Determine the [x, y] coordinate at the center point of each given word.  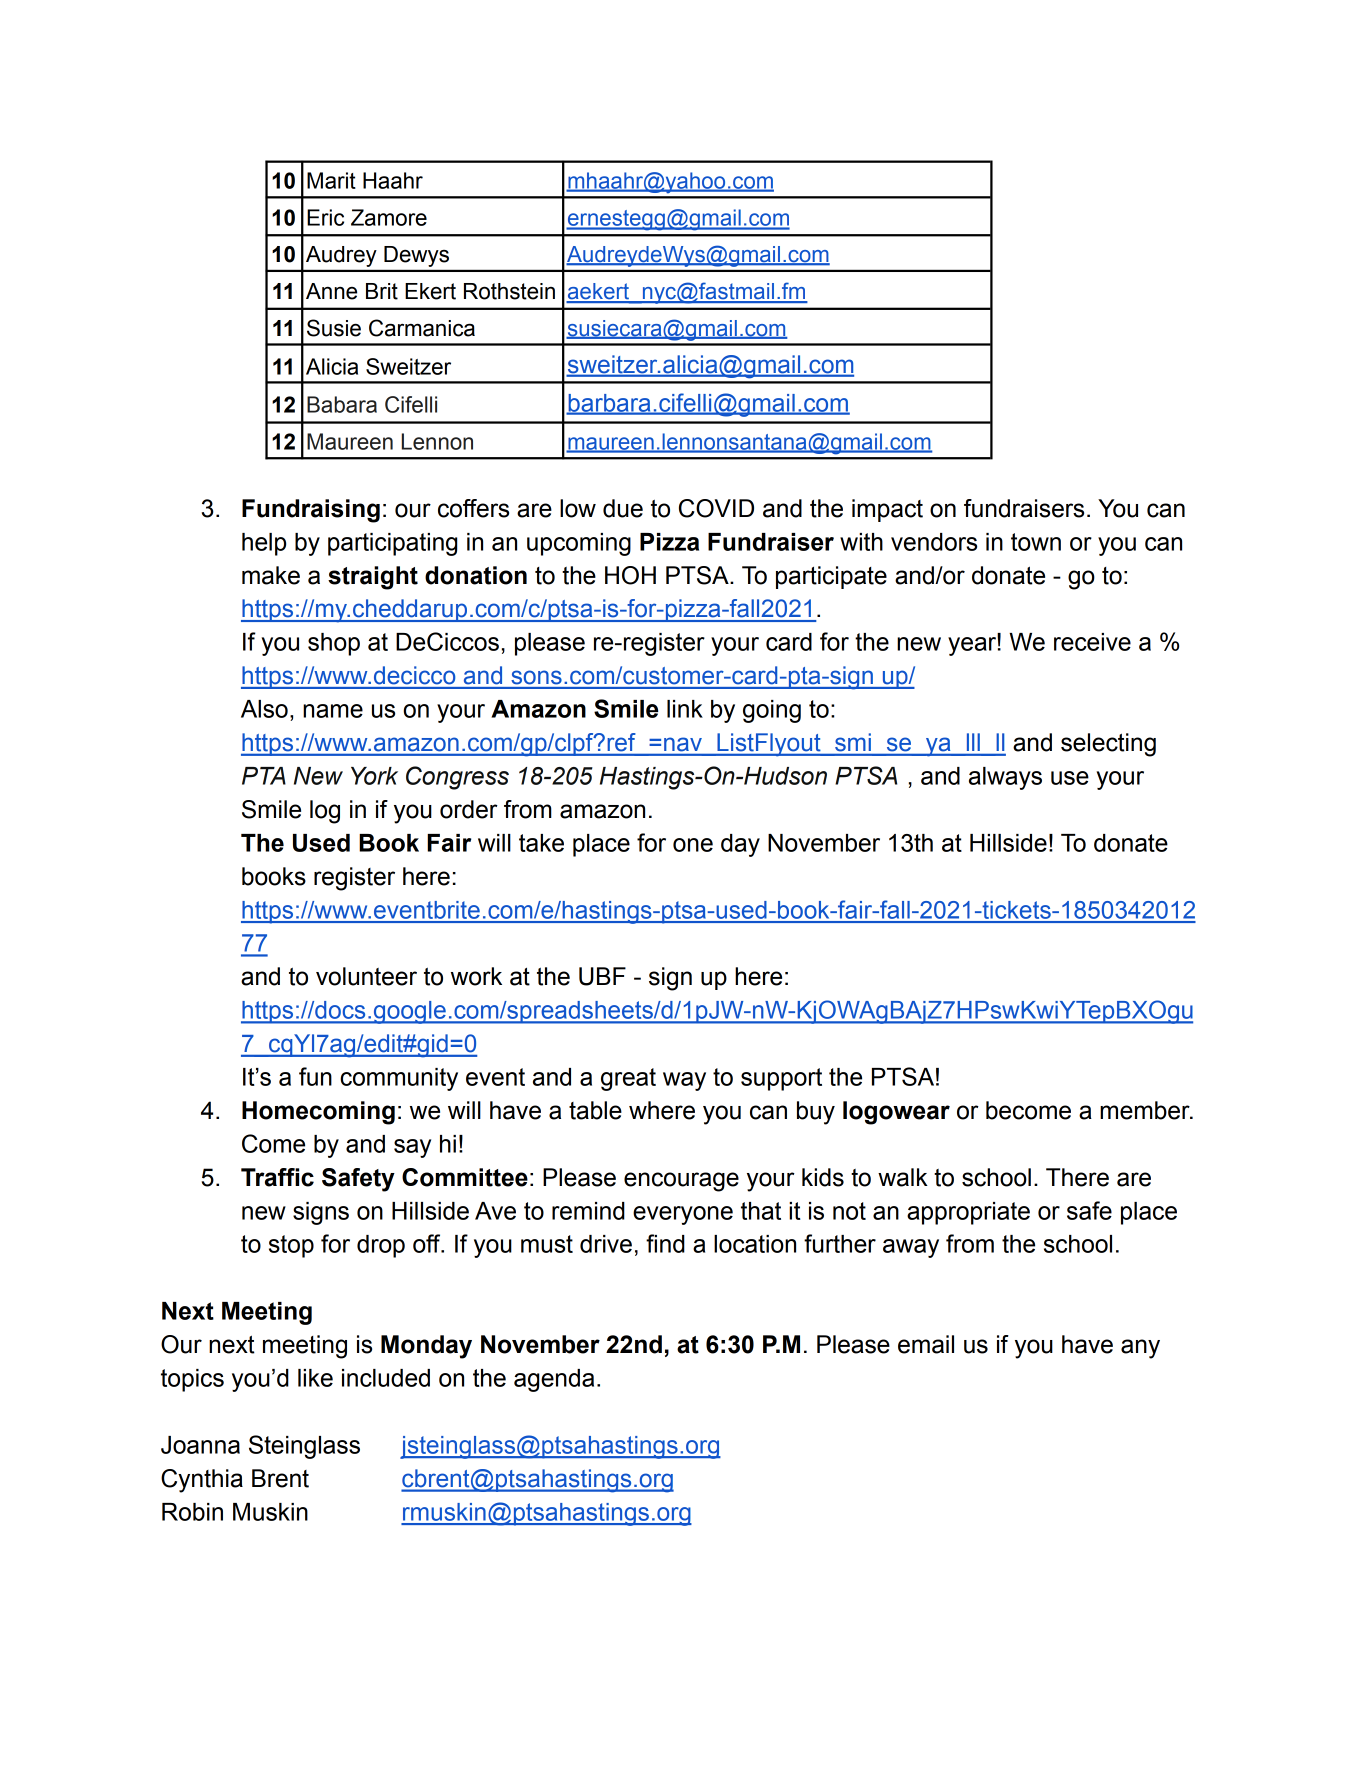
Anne [331, 291]
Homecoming [318, 1113]
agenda [554, 1380]
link [685, 709]
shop [334, 644]
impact [887, 510]
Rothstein [509, 291]
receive [1092, 642]
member [1146, 1110]
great [628, 1079]
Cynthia [202, 1481]
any [1140, 1349]
